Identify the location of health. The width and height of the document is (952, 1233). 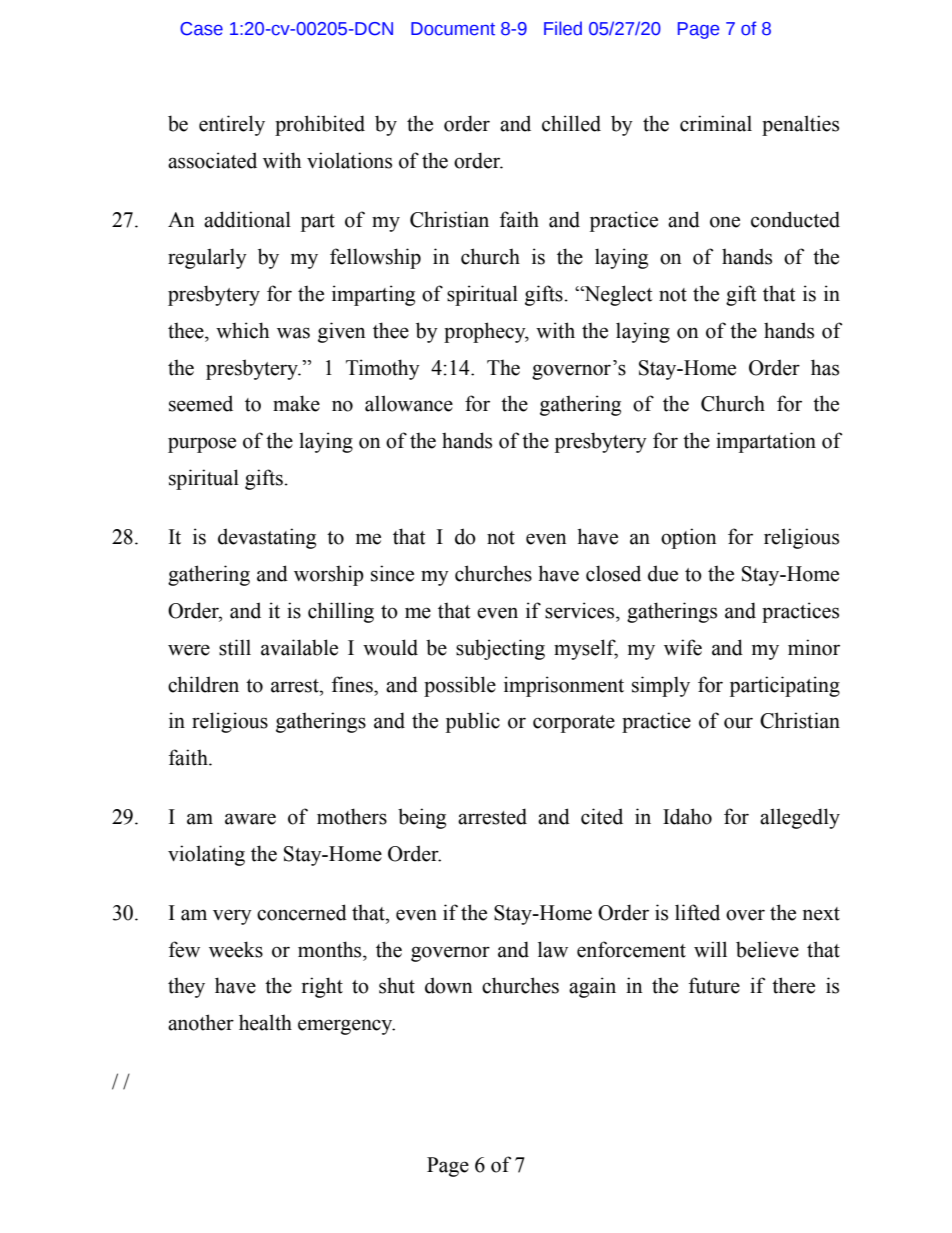
(265, 1022).
